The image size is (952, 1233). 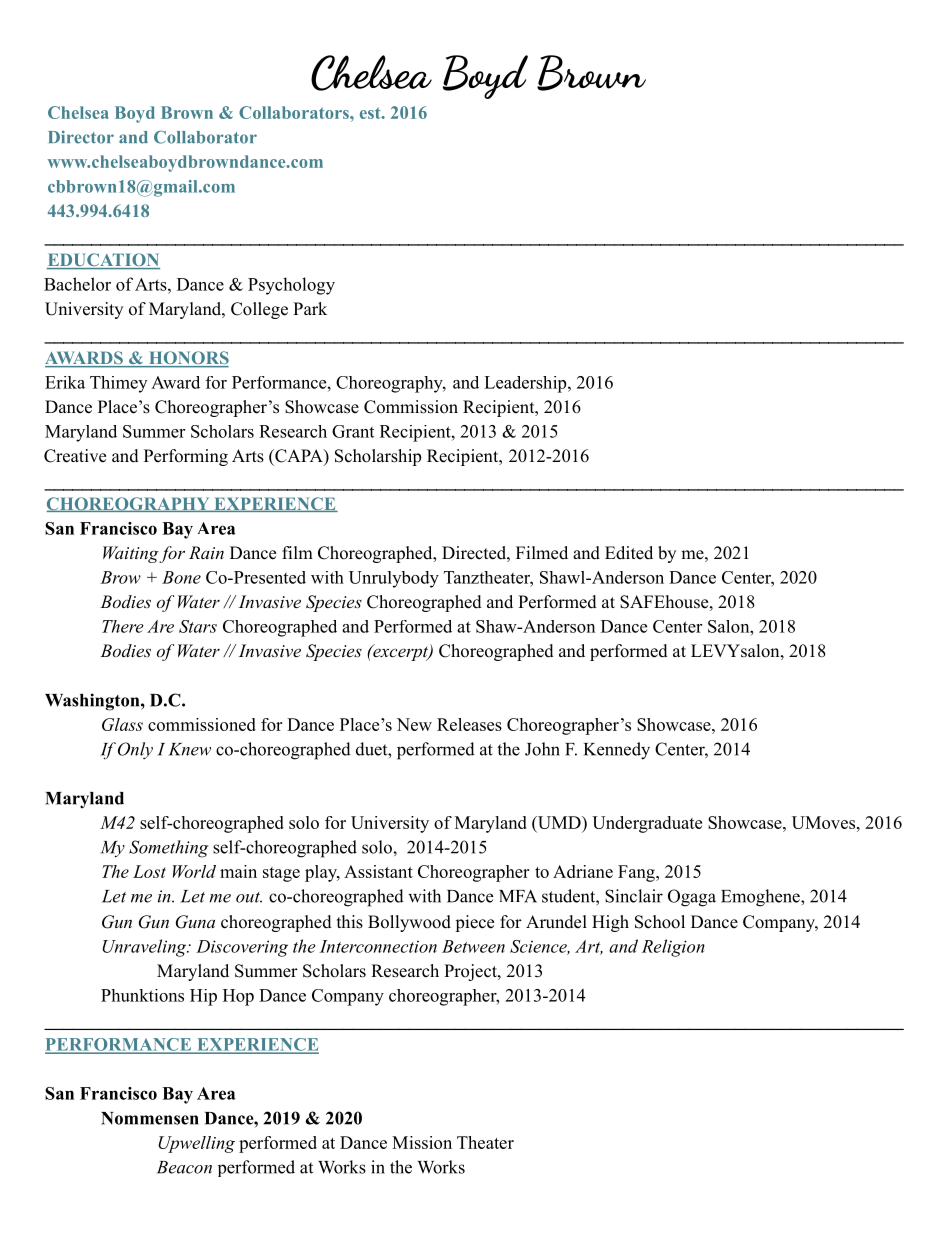 What do you see at coordinates (238, 997) in the image?
I see `Hop` at bounding box center [238, 997].
